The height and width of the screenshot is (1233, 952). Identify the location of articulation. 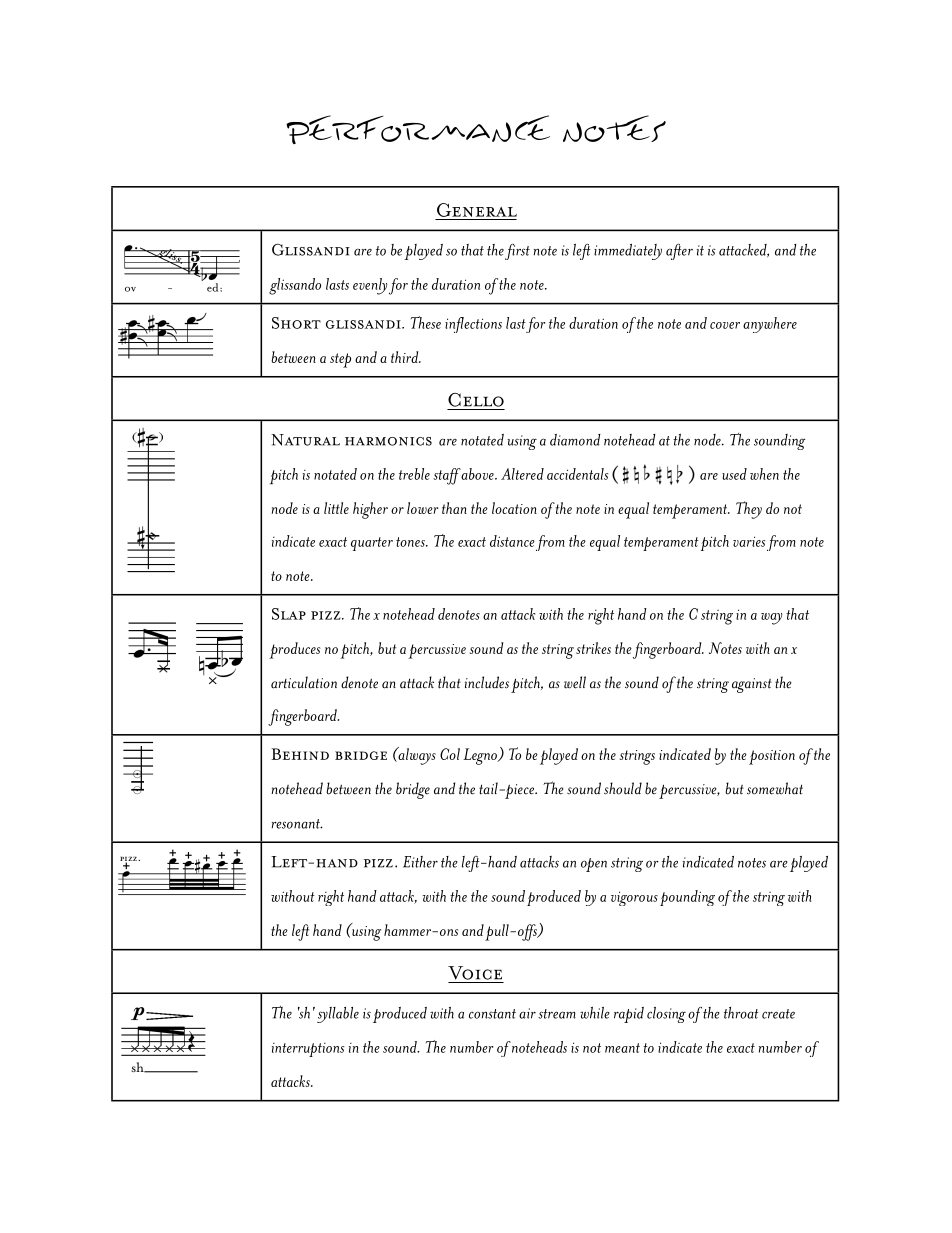
(304, 682).
